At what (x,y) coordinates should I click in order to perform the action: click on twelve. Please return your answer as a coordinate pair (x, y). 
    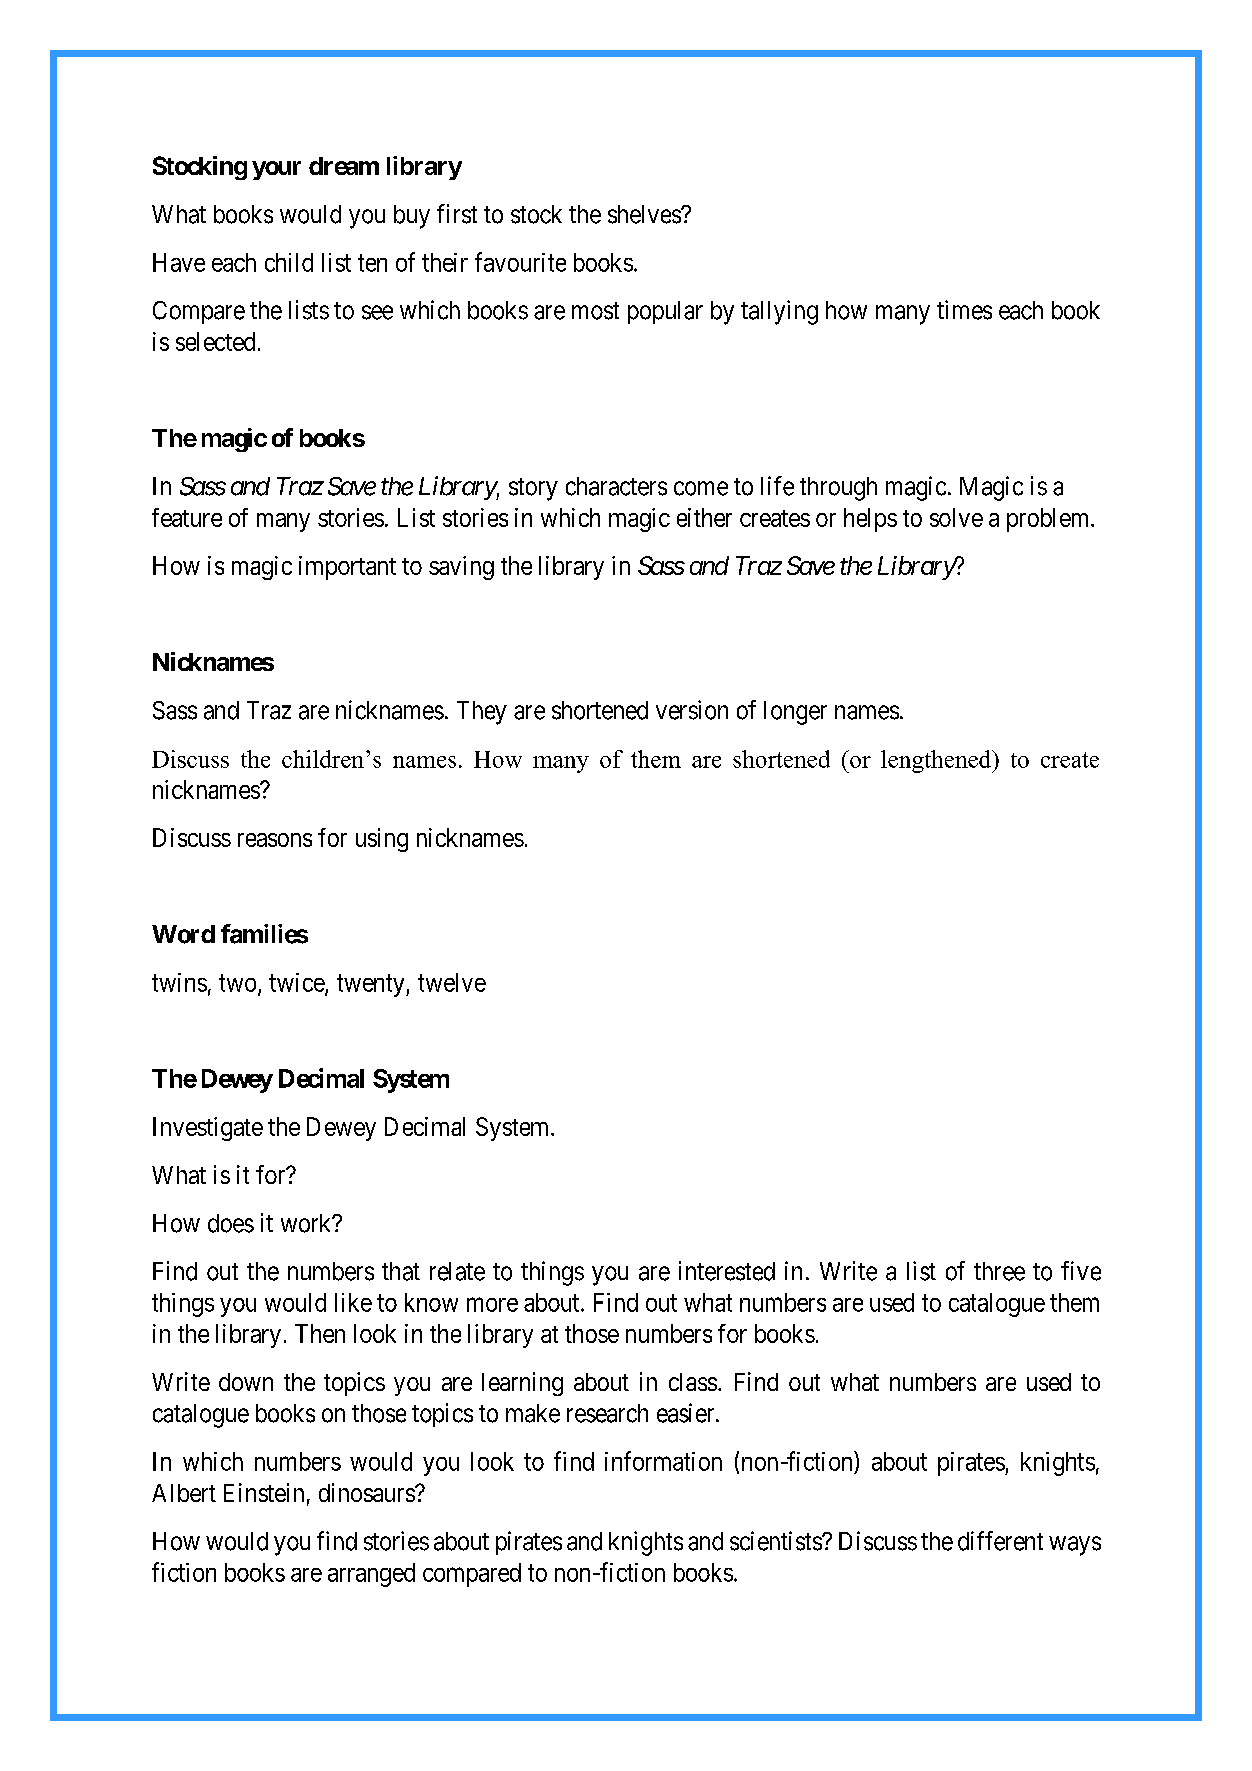
    Looking at the image, I should click on (452, 982).
